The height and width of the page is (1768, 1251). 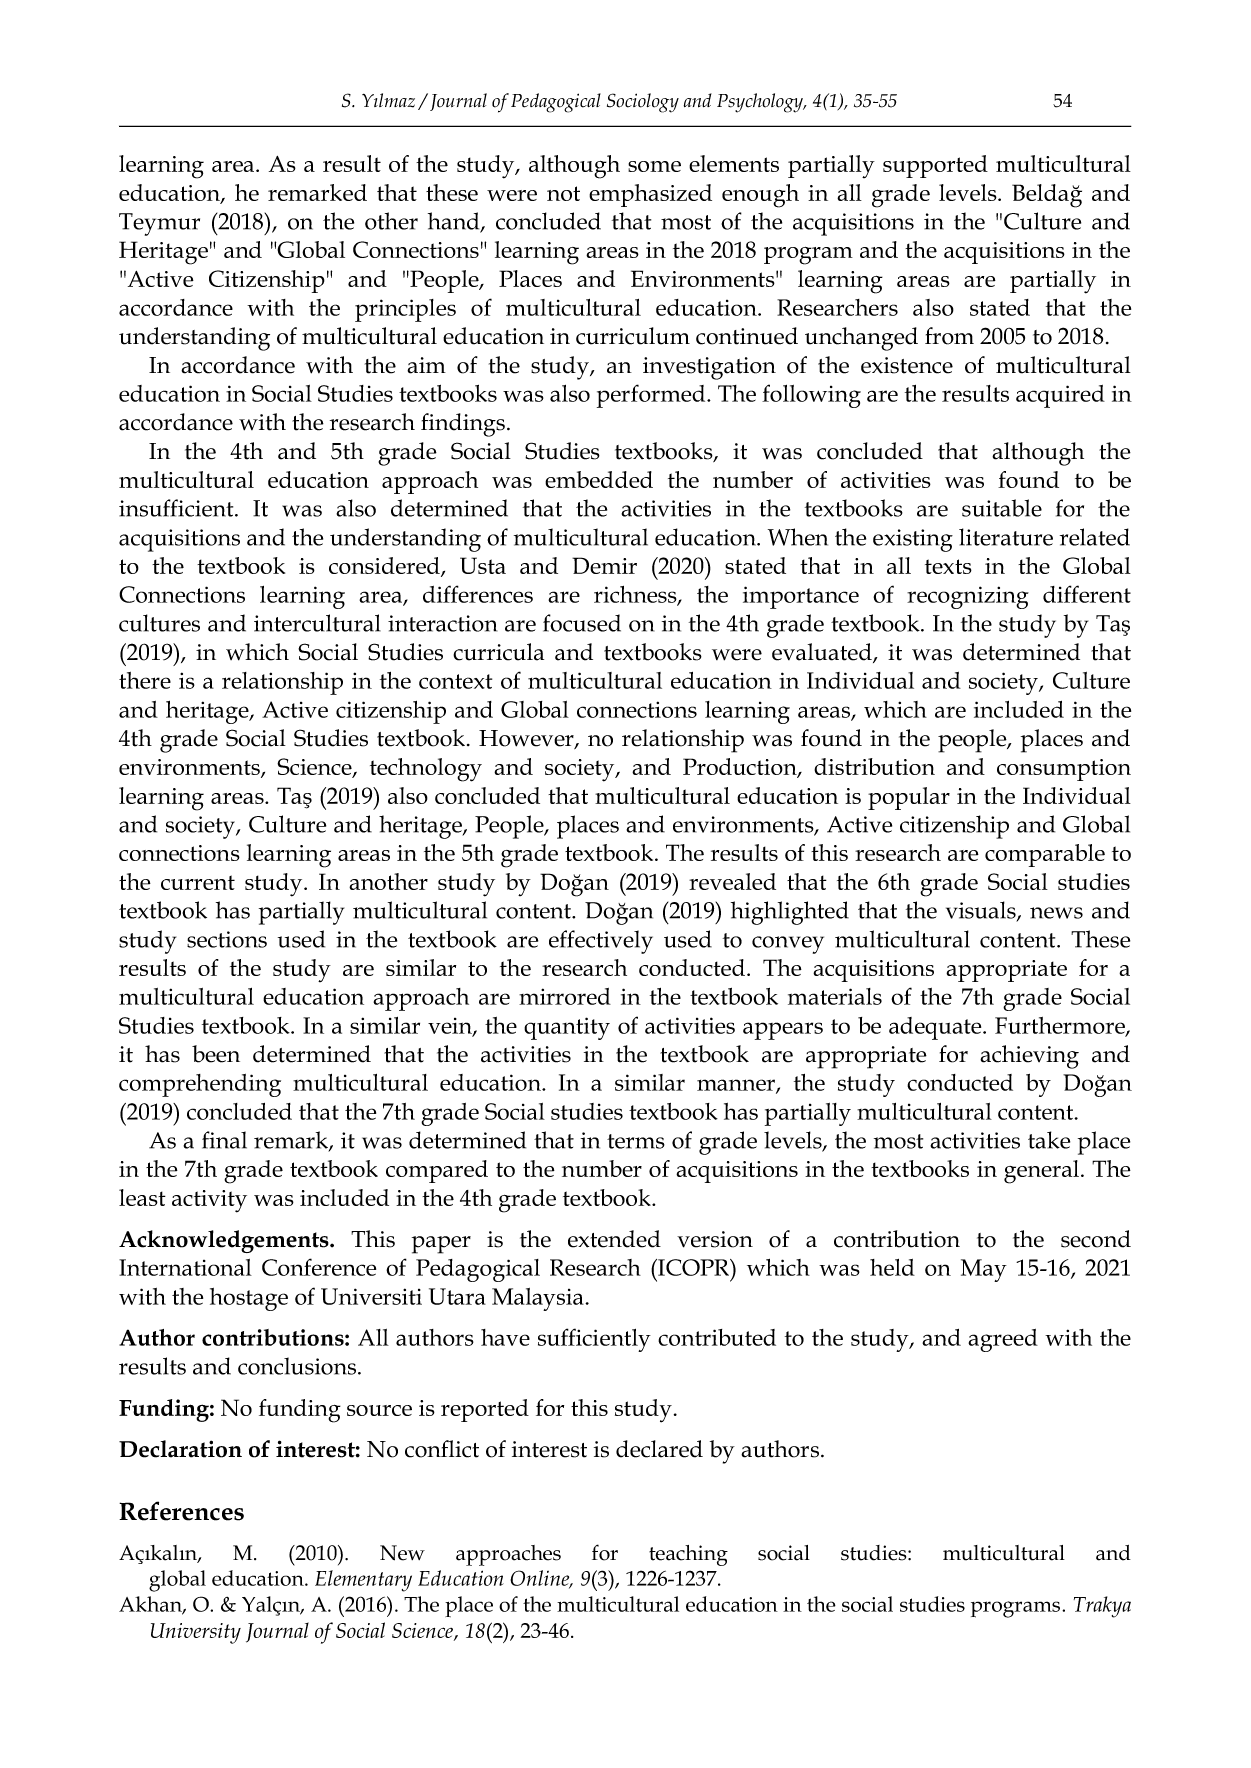 What do you see at coordinates (455, 222) in the page?
I see `hand` at bounding box center [455, 222].
